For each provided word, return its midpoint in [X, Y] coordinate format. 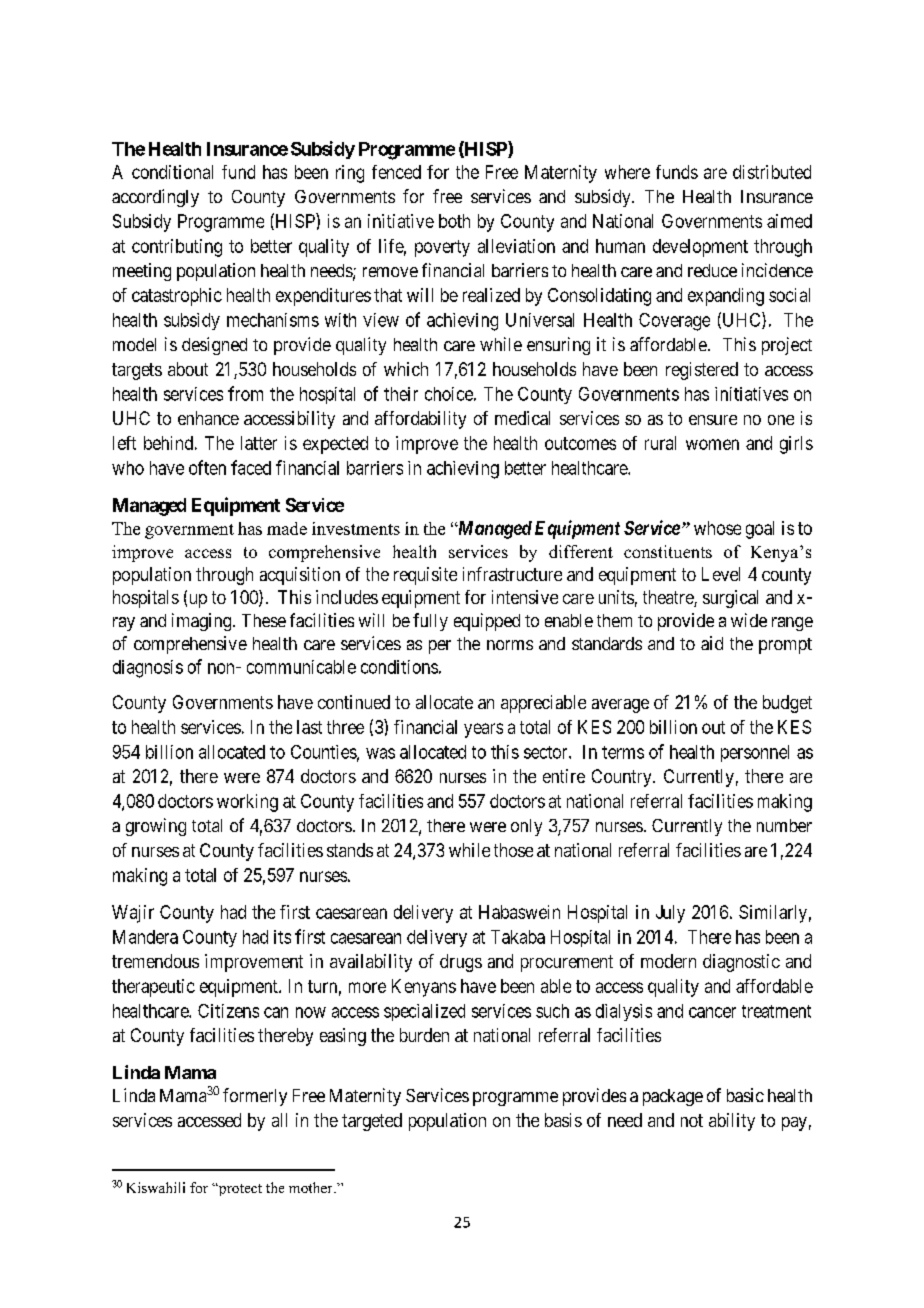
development [700, 248]
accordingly [155, 198]
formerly [255, 1097]
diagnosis [148, 669]
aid [712, 643]
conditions [399, 667]
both [454, 221]
